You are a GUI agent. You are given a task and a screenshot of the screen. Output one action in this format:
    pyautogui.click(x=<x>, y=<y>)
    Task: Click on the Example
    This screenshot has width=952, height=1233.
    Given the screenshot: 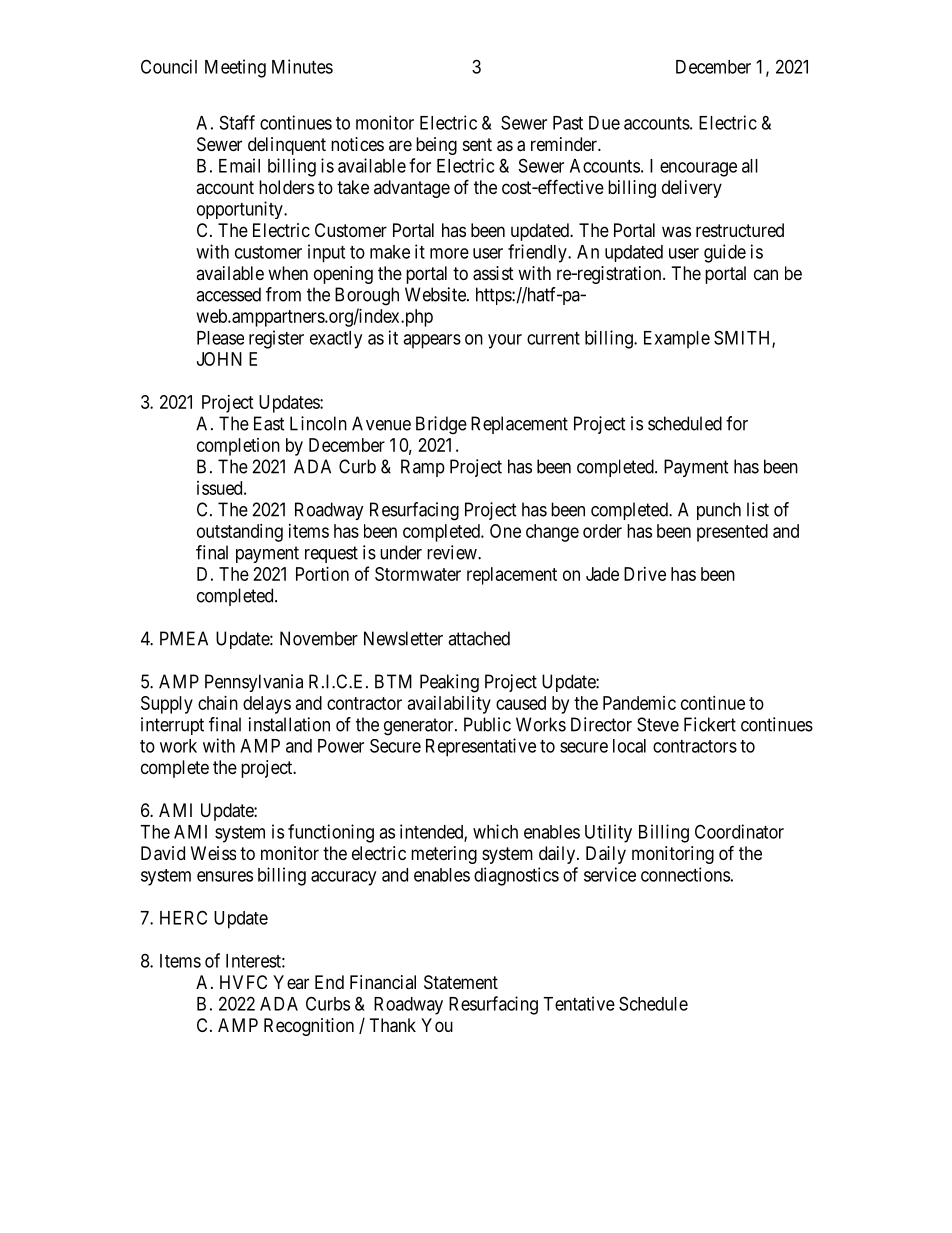 What is the action you would take?
    pyautogui.click(x=677, y=340)
